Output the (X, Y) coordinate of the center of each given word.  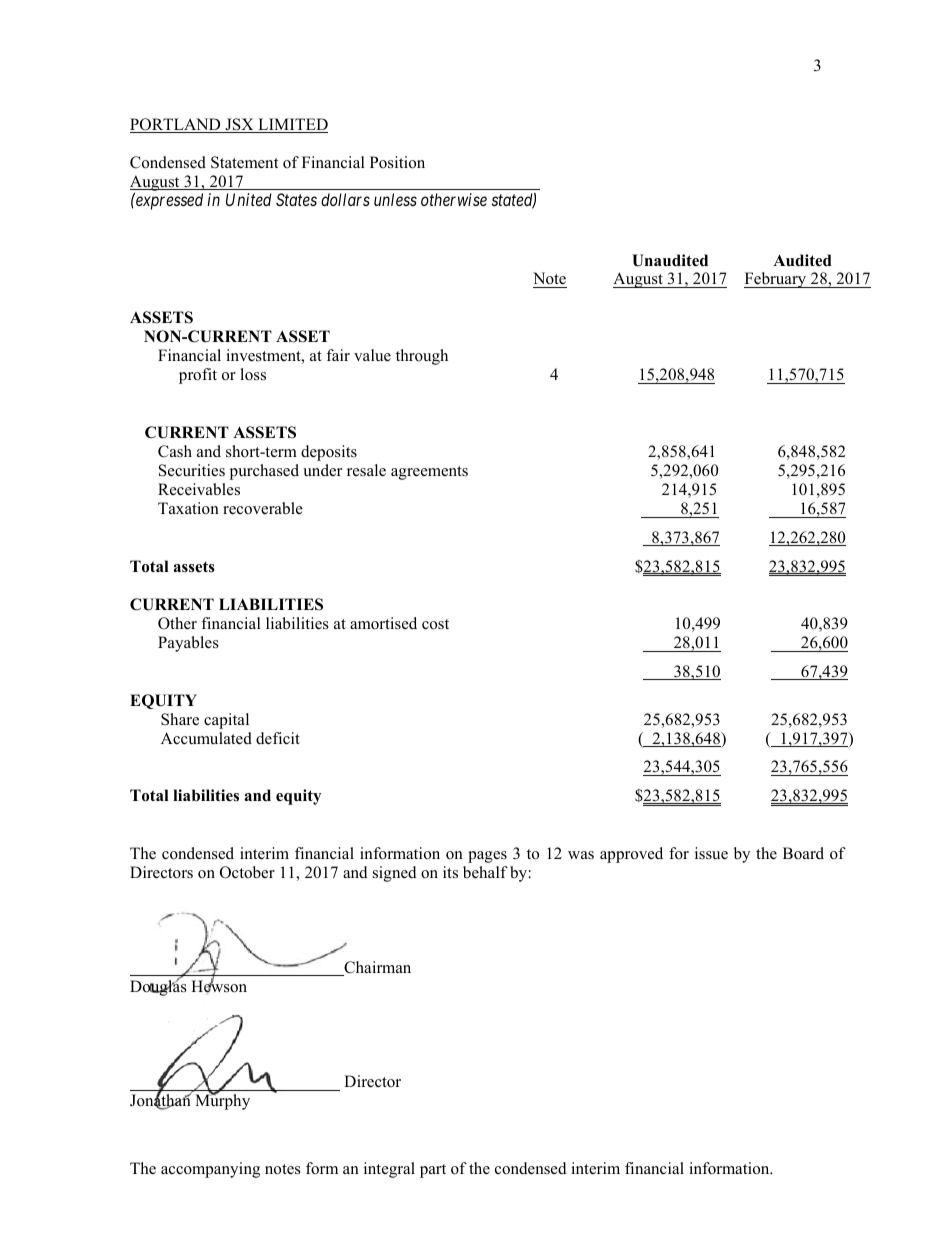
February (776, 280)
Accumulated (206, 738)
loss (253, 374)
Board (803, 853)
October (247, 872)
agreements (429, 473)
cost (435, 624)
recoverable (263, 508)
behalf (485, 872)
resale (366, 470)
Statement (244, 162)
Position (397, 162)
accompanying (210, 1170)
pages (487, 857)
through (422, 357)
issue (711, 853)
